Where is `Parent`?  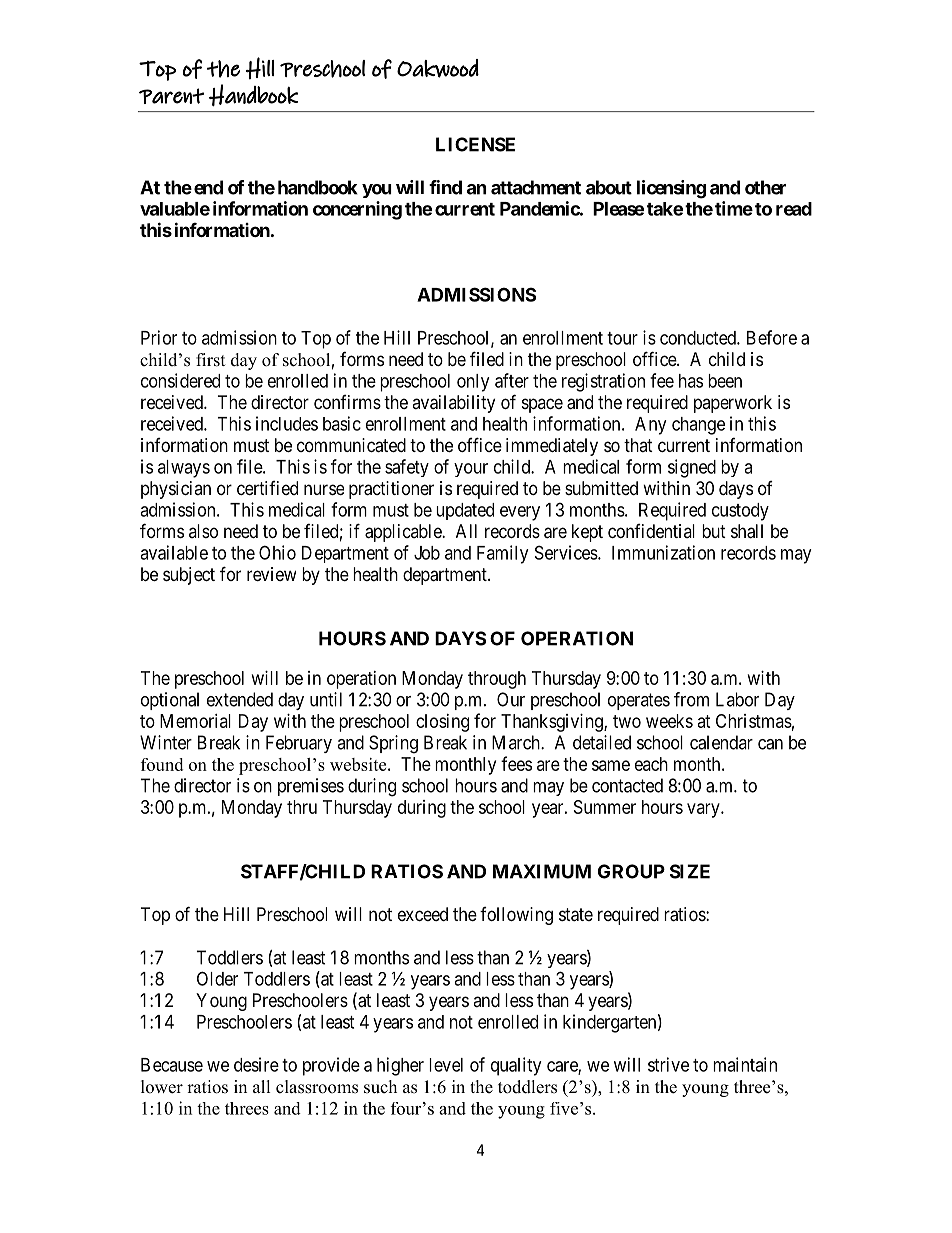
Parent is located at coordinates (171, 96).
